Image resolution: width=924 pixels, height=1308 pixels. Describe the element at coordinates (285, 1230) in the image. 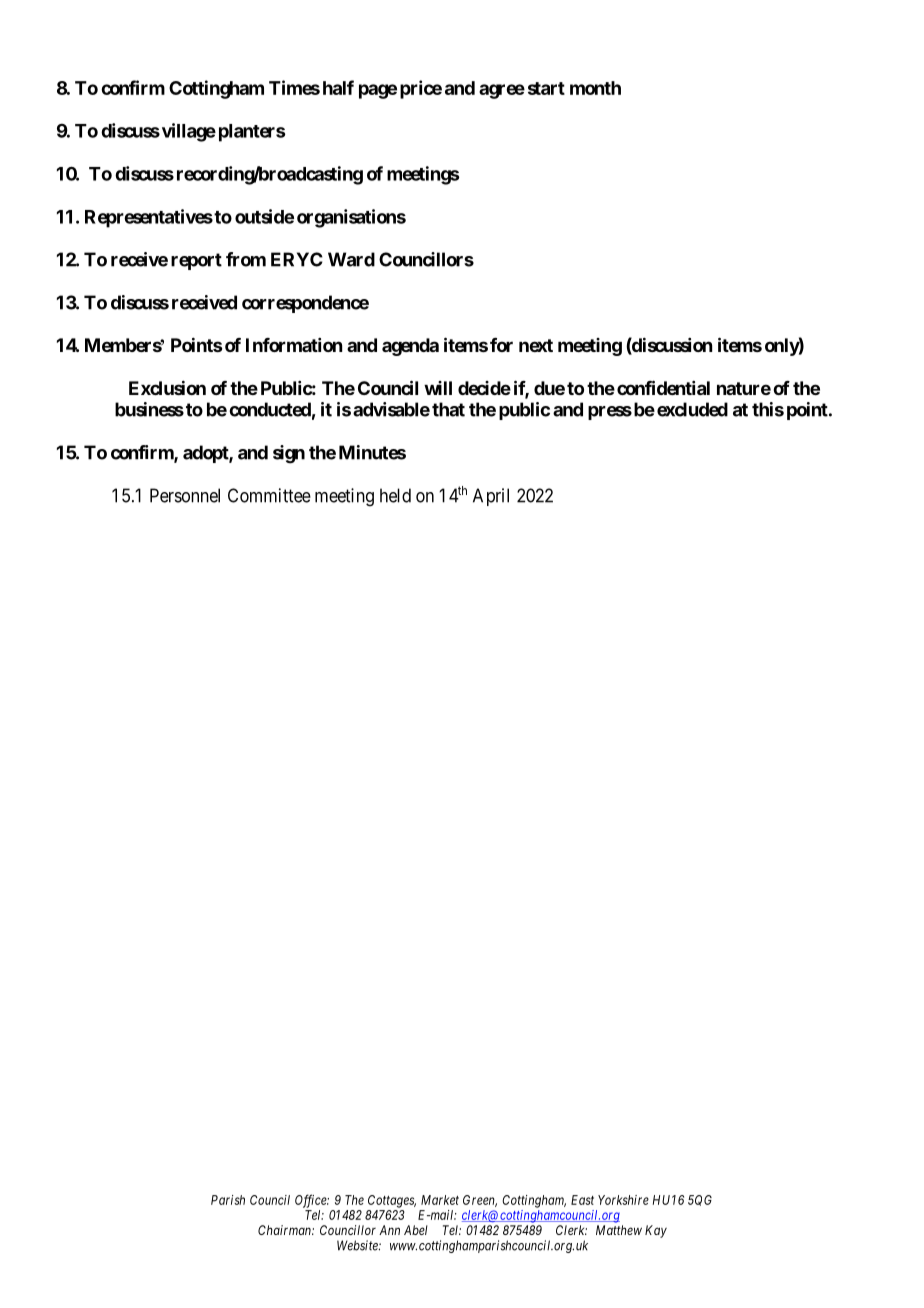

I see `Chairman` at that location.
